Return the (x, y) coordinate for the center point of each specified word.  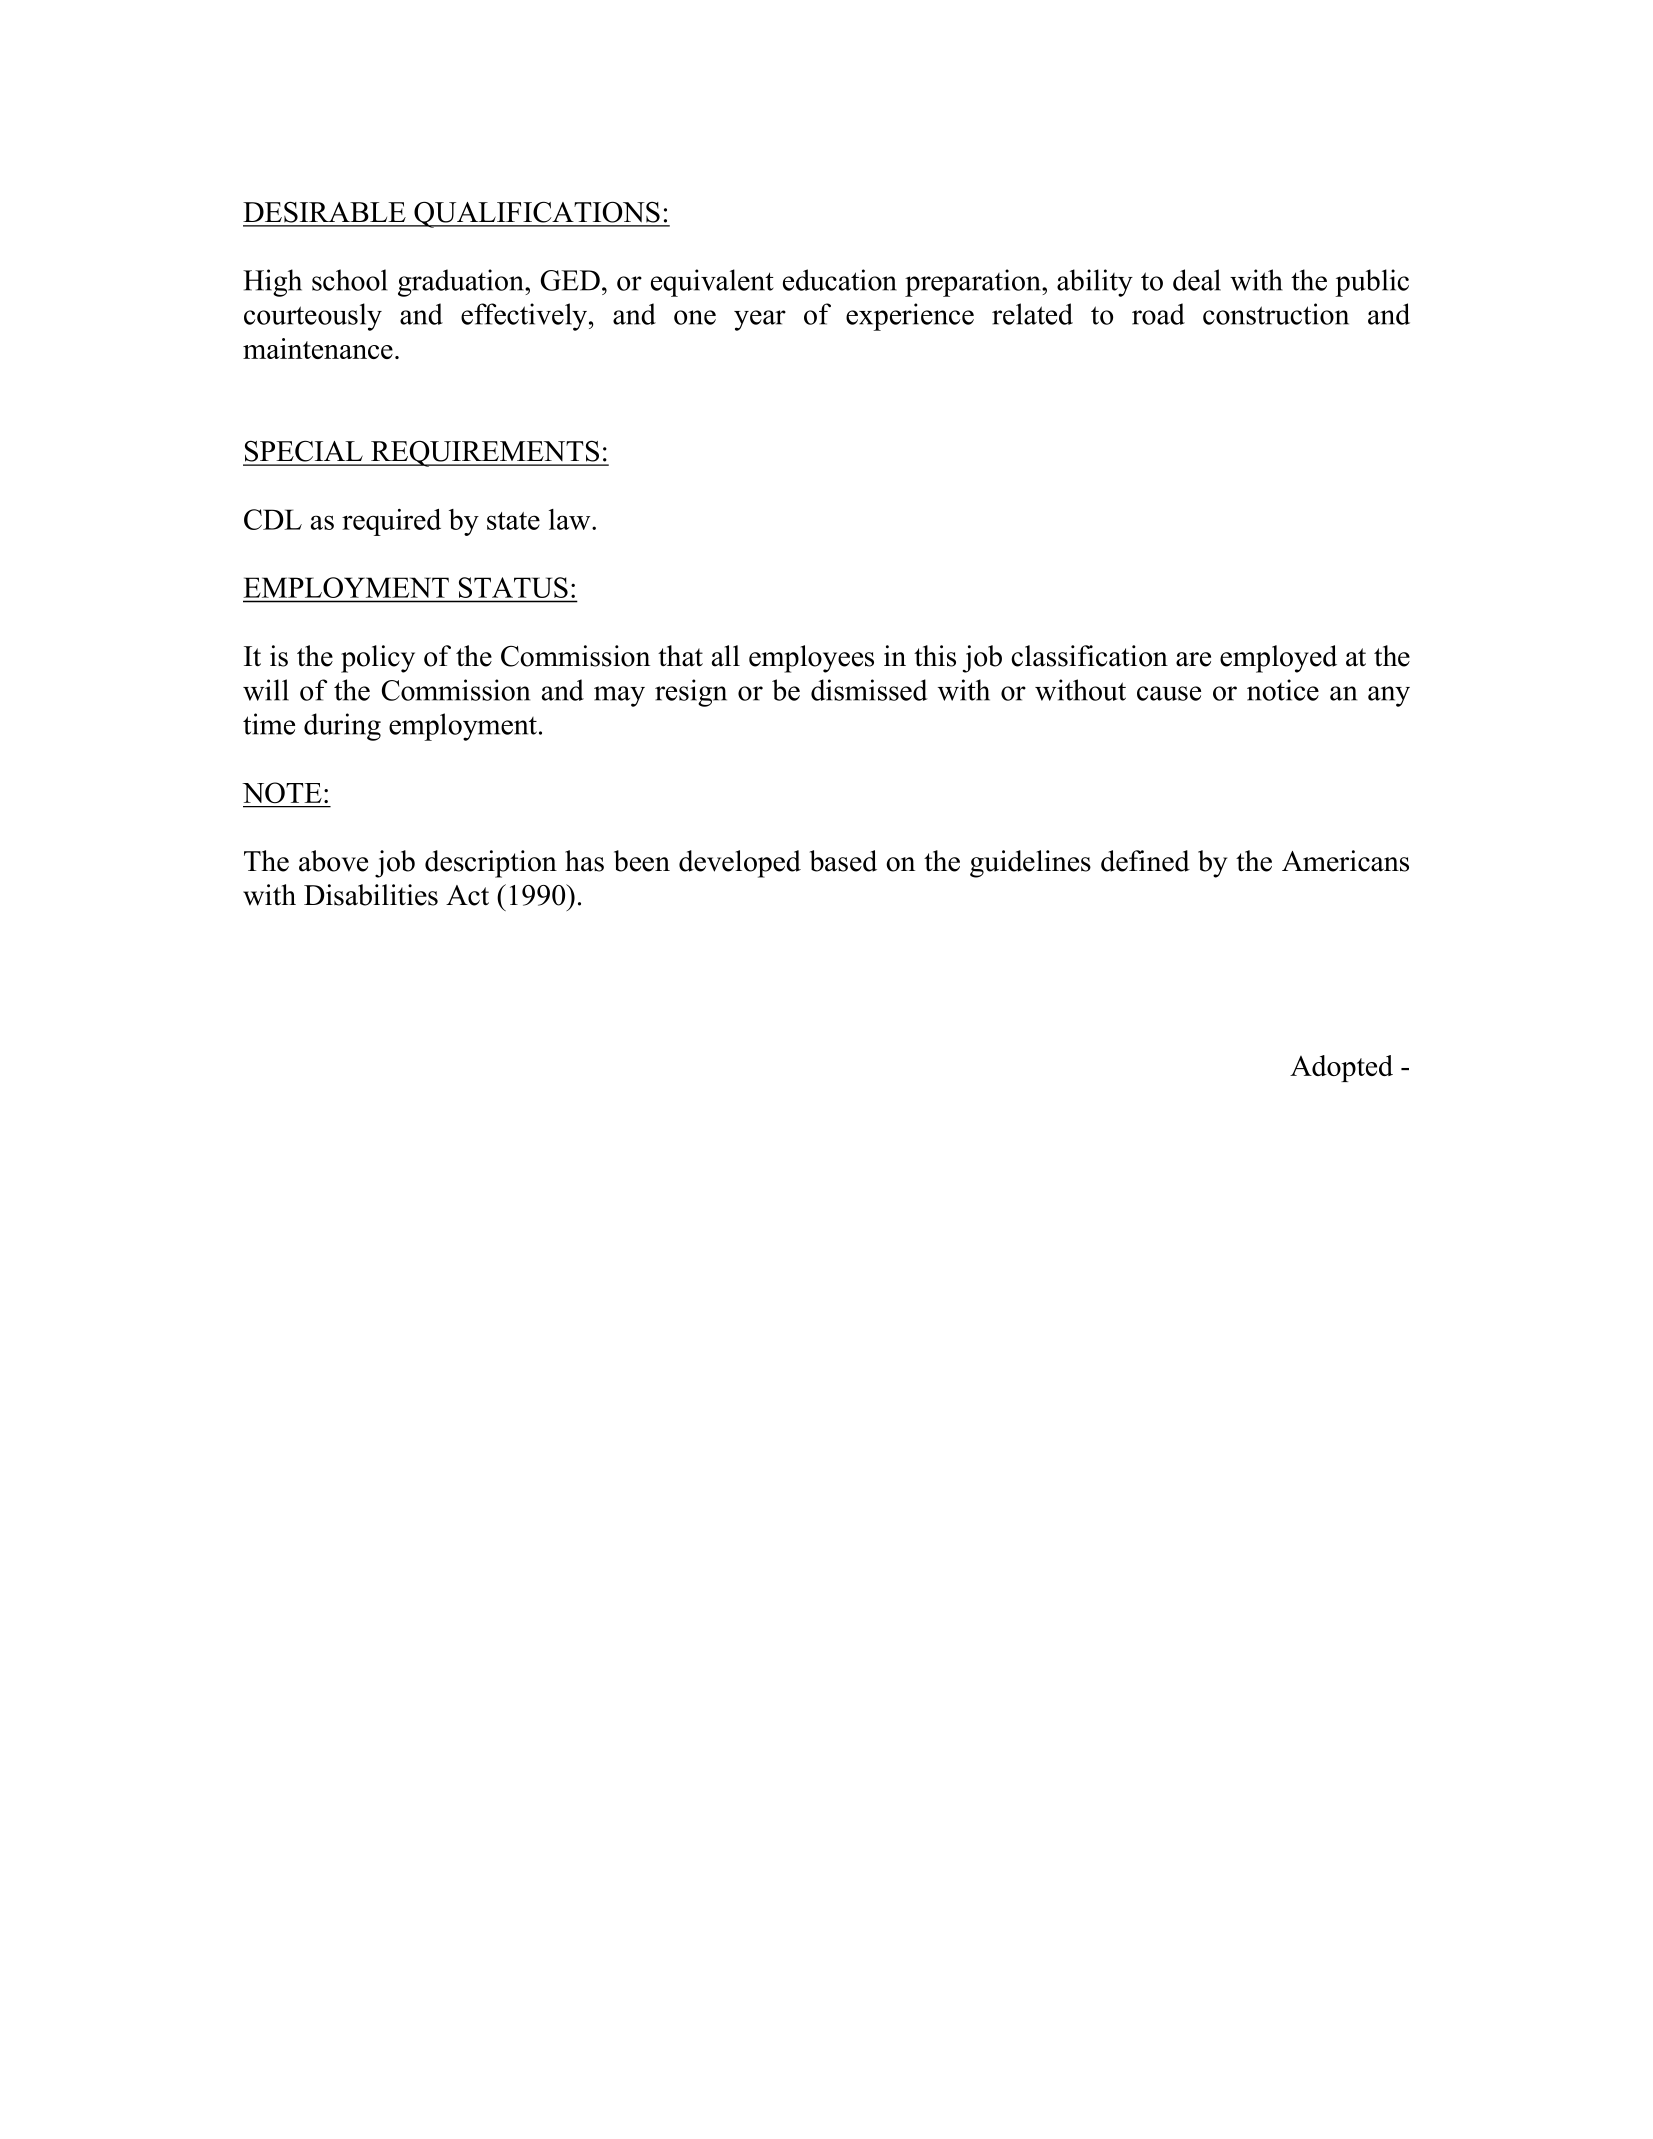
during (342, 727)
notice (1283, 690)
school (350, 280)
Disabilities (371, 895)
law (571, 519)
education (840, 280)
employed (1278, 659)
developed (740, 864)
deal (1197, 280)
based (843, 861)
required (391, 522)
